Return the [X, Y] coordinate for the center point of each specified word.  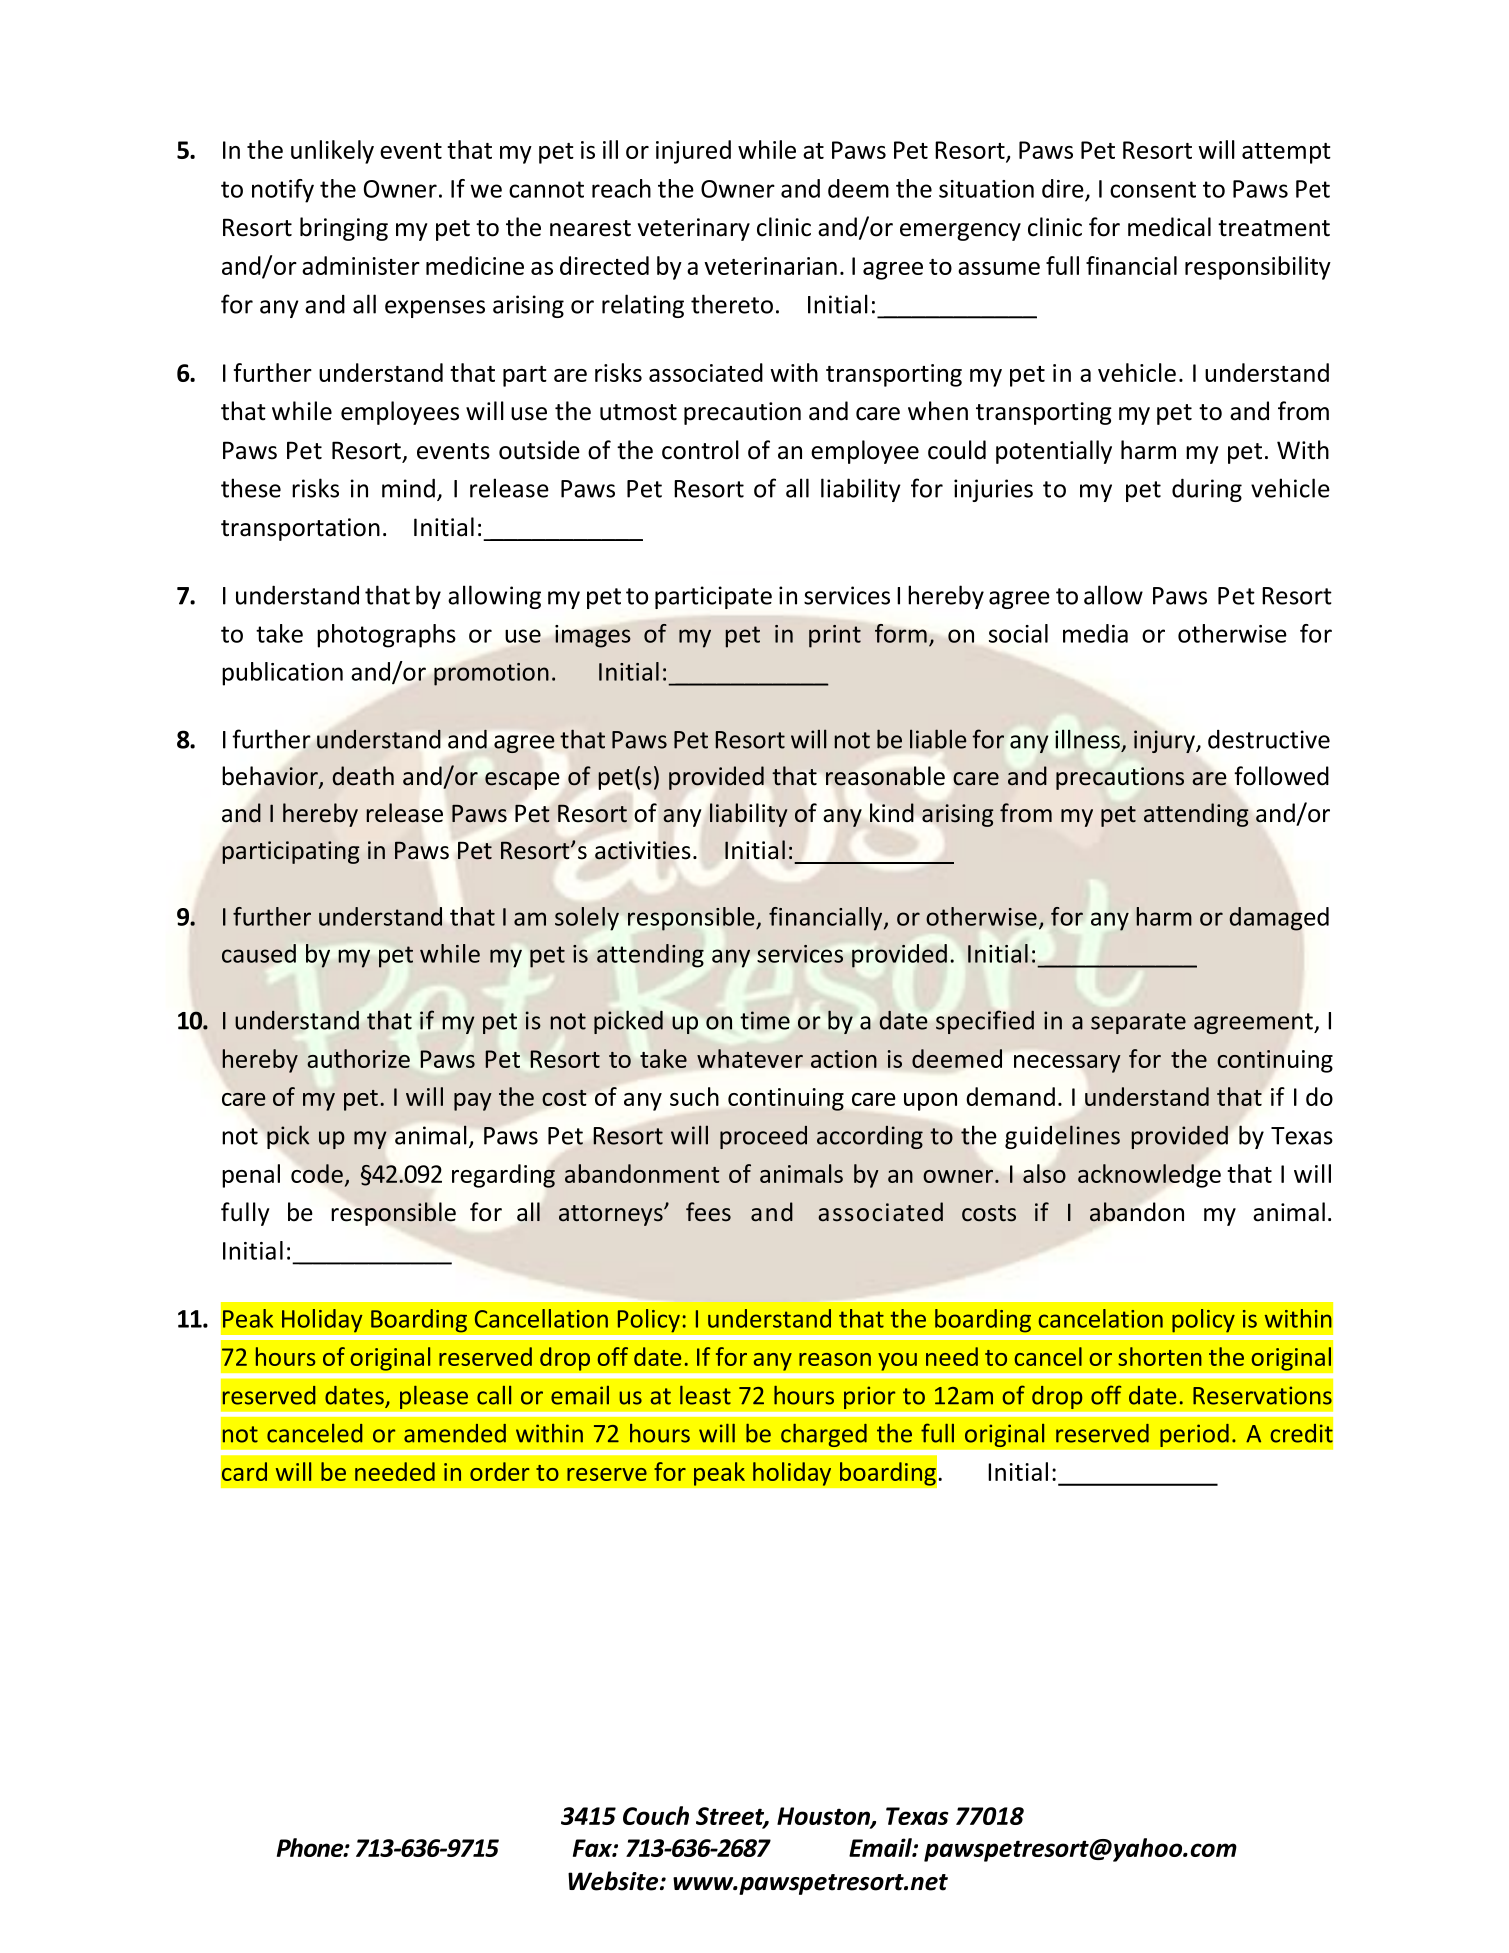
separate [1138, 1023]
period [1194, 1435]
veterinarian [770, 266]
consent [1153, 189]
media [1095, 633]
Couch [656, 1815]
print [835, 636]
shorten [1160, 1356]
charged [824, 1435]
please [434, 1397]
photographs [386, 636]
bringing [344, 229]
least [705, 1395]
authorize [358, 1058]
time [765, 1020]
